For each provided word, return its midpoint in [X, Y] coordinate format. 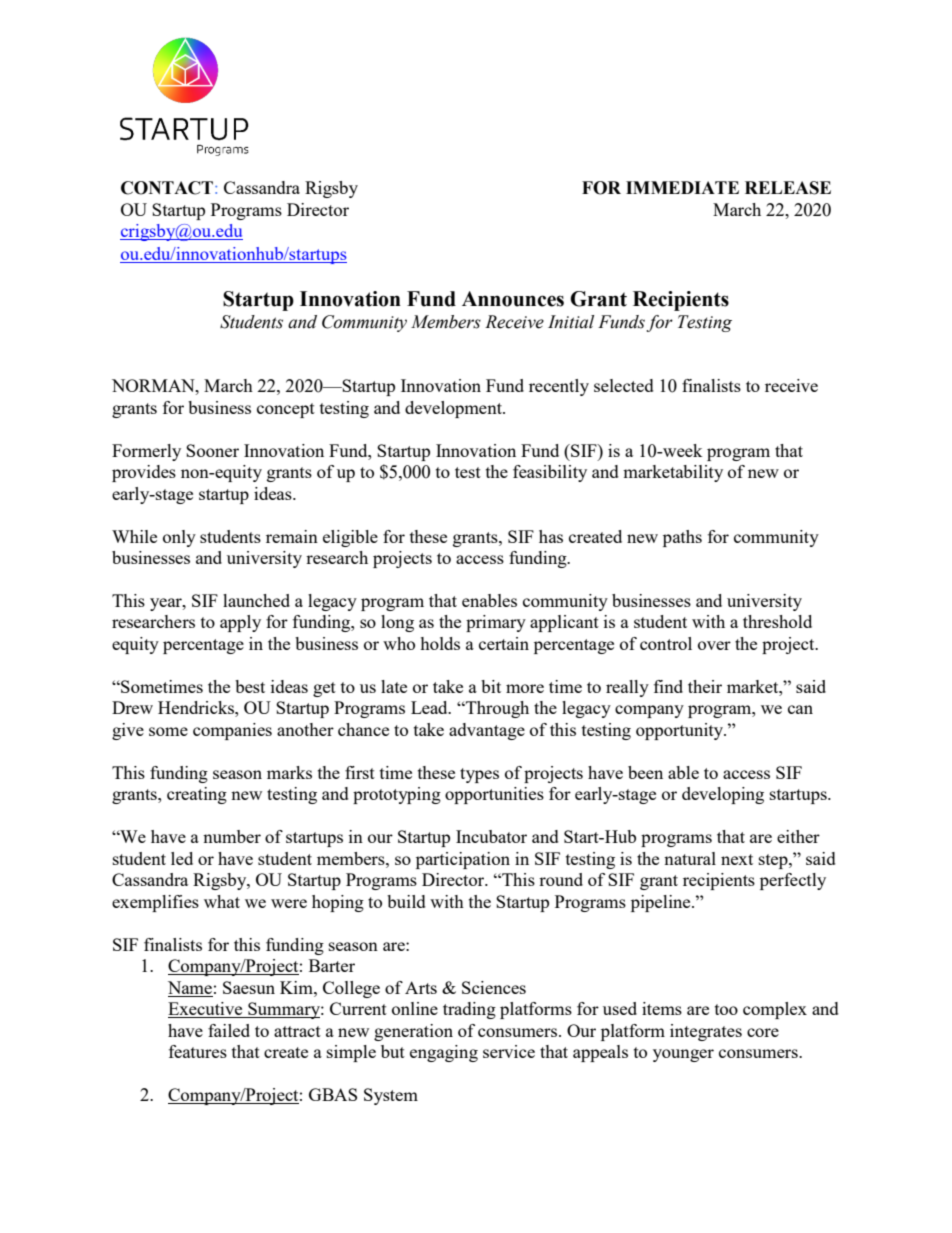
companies [232, 731]
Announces [513, 299]
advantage [487, 731]
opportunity [681, 731]
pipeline [662, 903]
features [198, 1051]
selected [624, 385]
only [179, 538]
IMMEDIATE [682, 187]
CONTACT [167, 188]
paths [682, 538]
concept [286, 410]
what [222, 901]
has [551, 536]
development [454, 409]
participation [463, 860]
